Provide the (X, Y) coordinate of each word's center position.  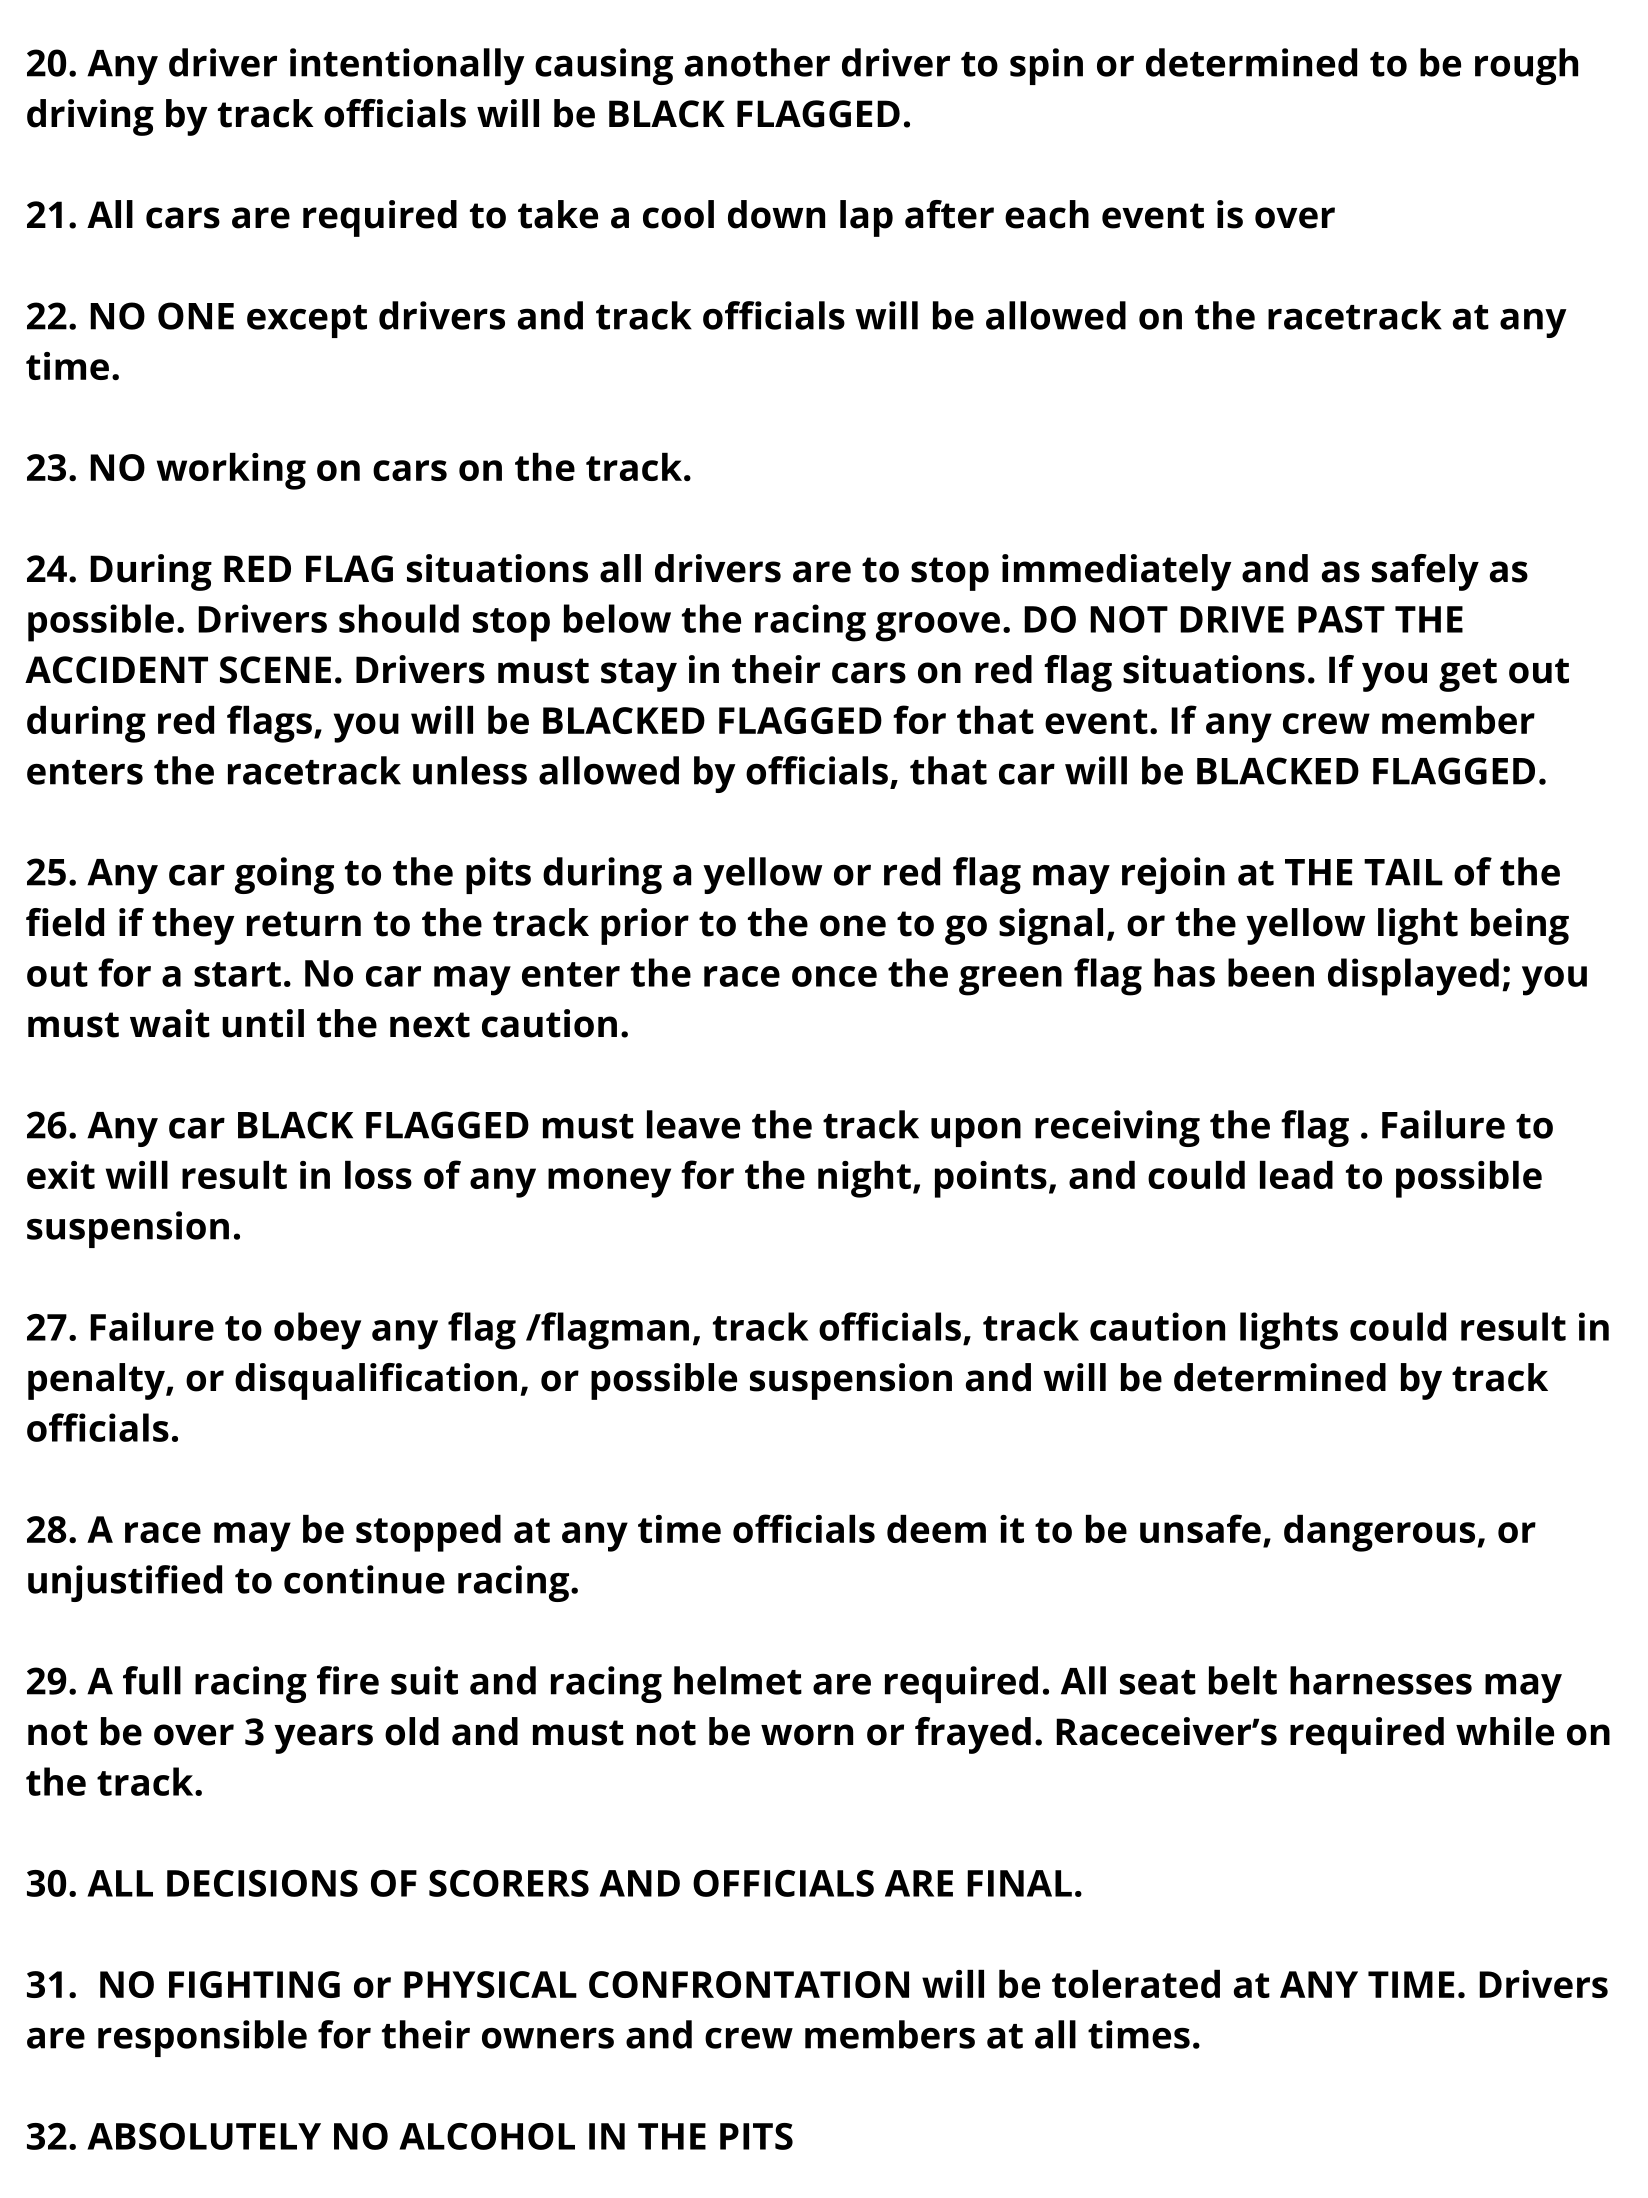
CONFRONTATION (749, 1984)
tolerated (1136, 1984)
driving (90, 117)
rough (1526, 66)
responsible (202, 2038)
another (757, 62)
